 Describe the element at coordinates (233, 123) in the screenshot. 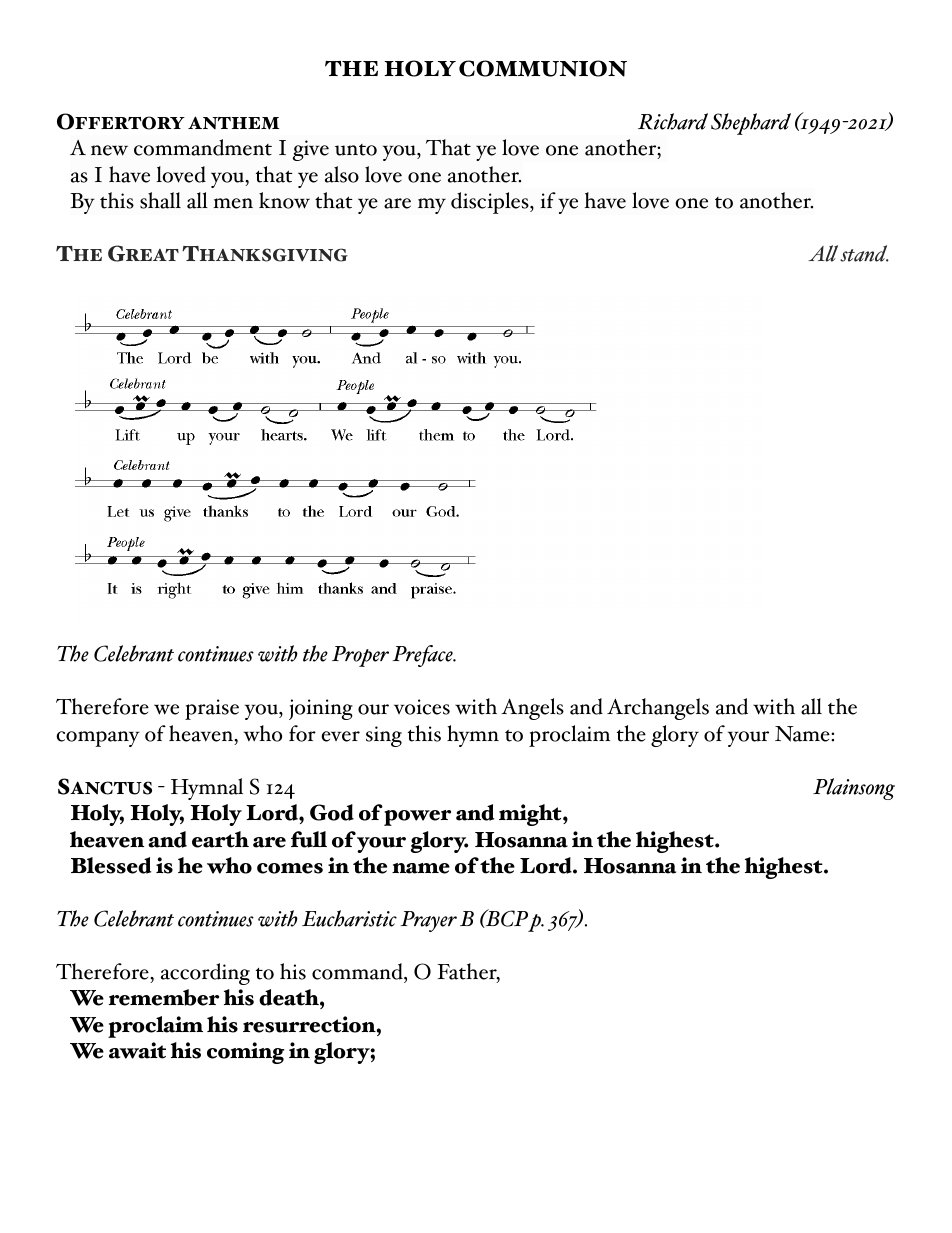

I see `ANTHEM` at that location.
